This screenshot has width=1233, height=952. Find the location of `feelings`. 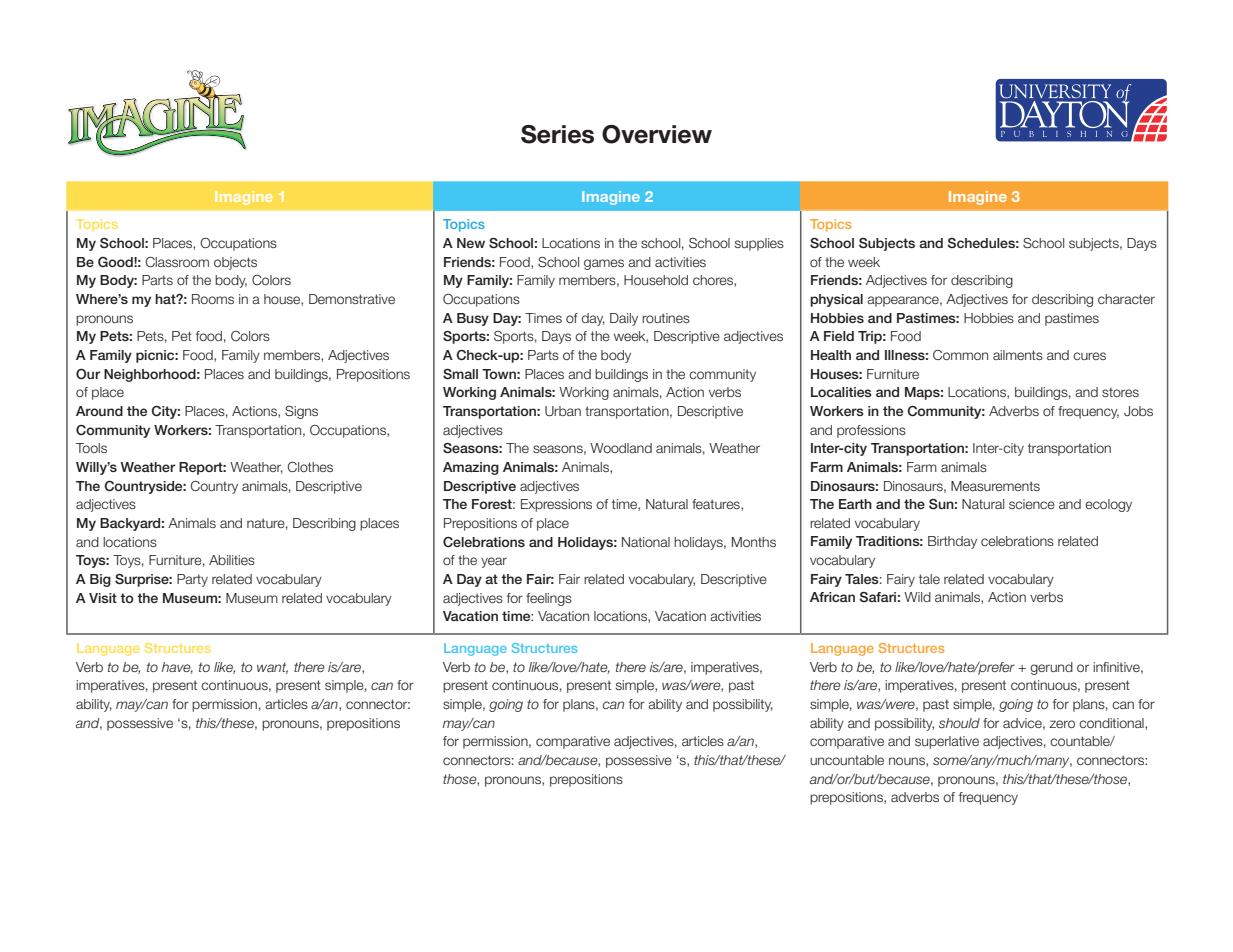

feelings is located at coordinates (549, 599).
